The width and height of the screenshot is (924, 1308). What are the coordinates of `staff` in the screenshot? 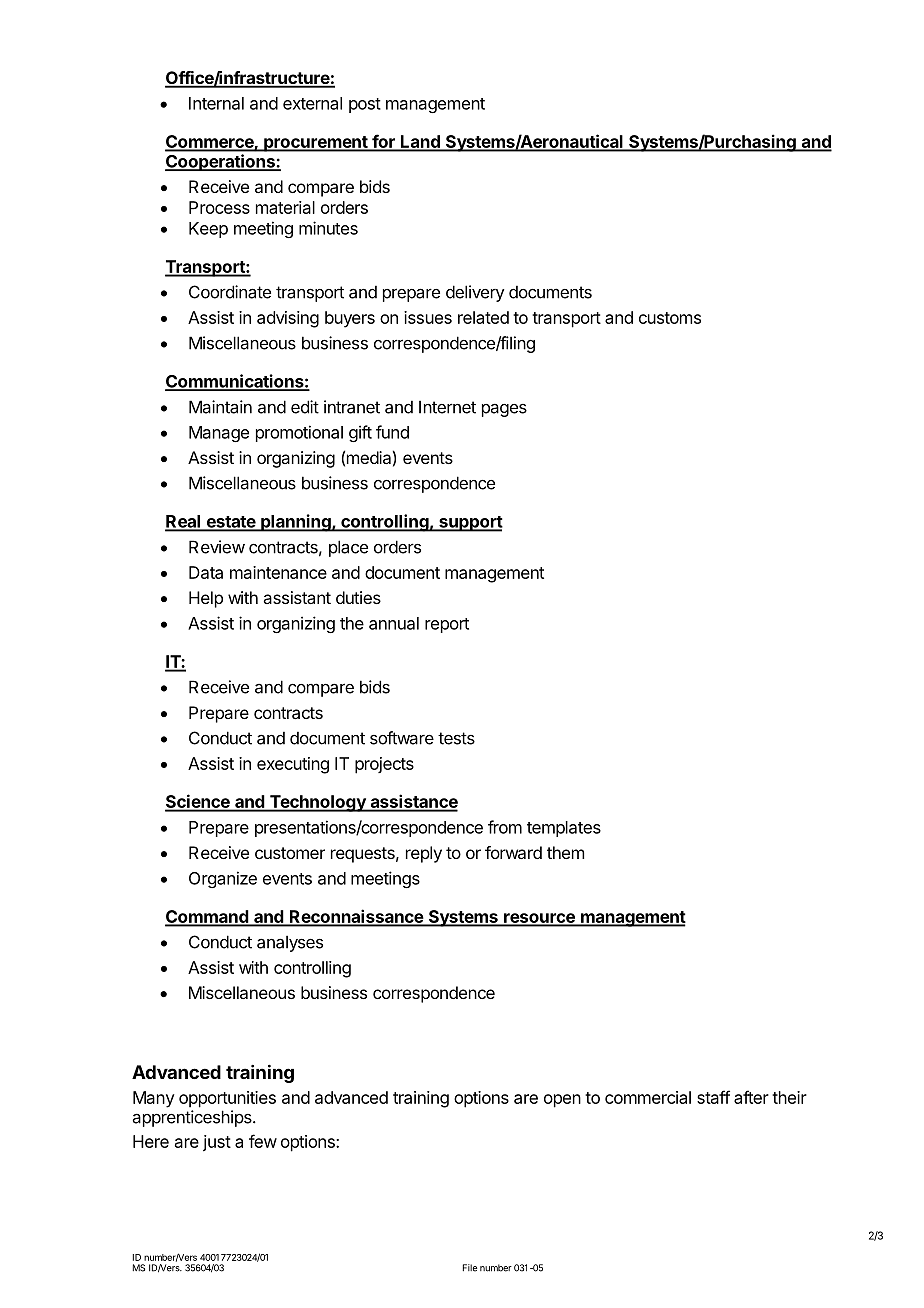 It's located at (713, 1097).
